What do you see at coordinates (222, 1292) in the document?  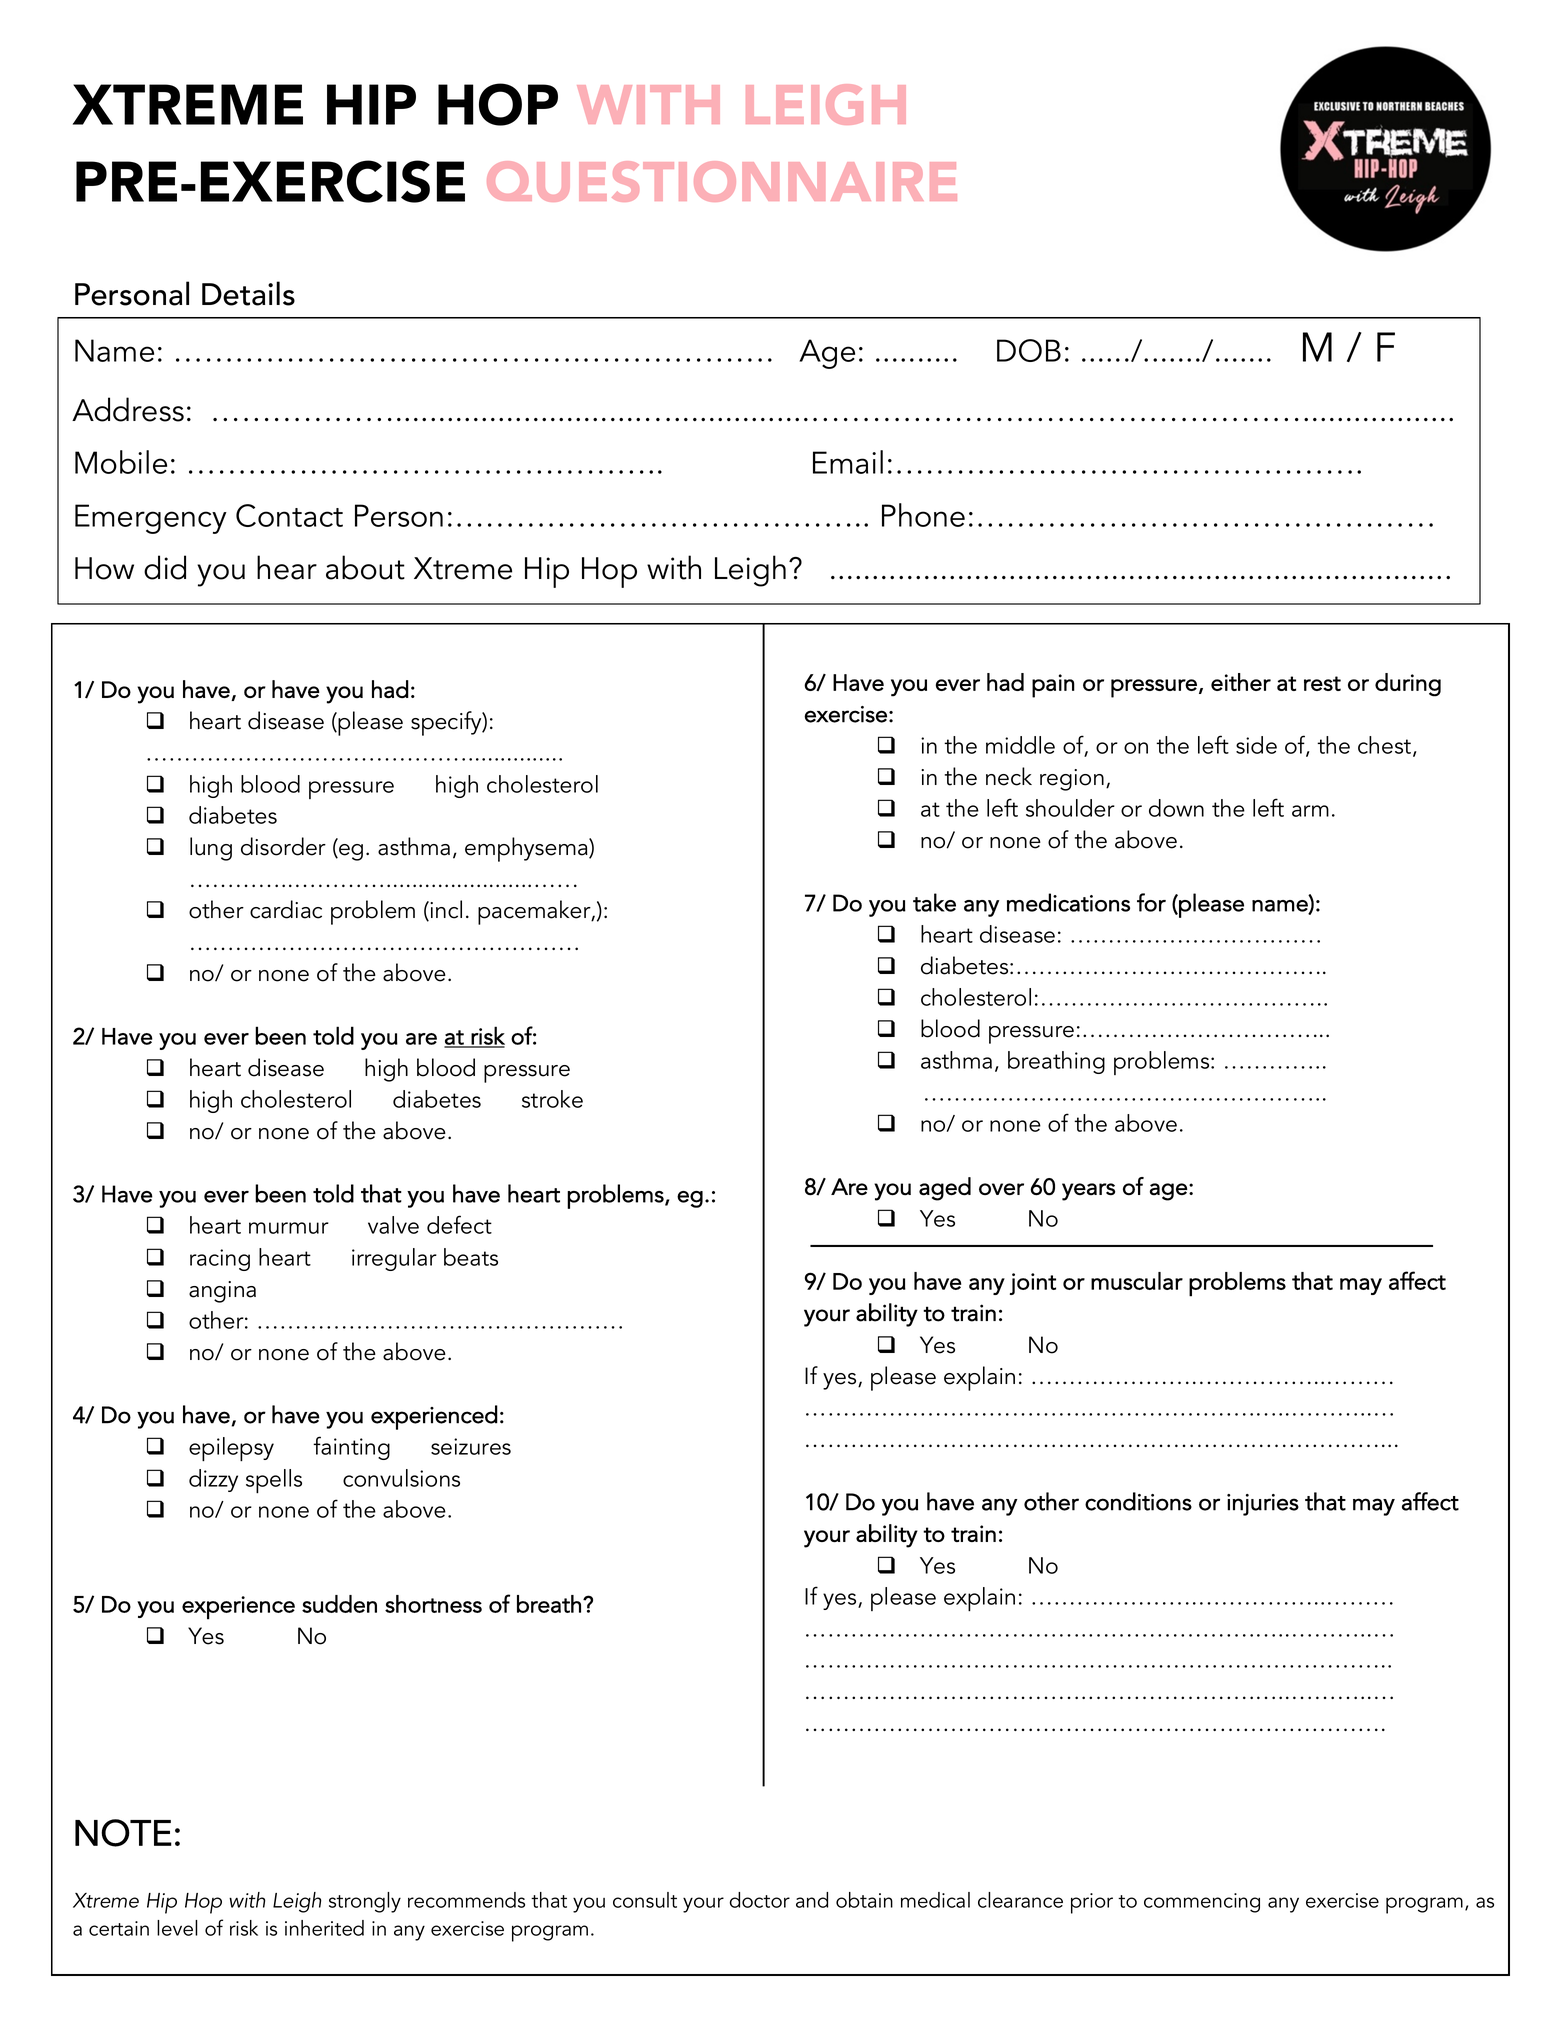 I see `angina` at bounding box center [222, 1292].
